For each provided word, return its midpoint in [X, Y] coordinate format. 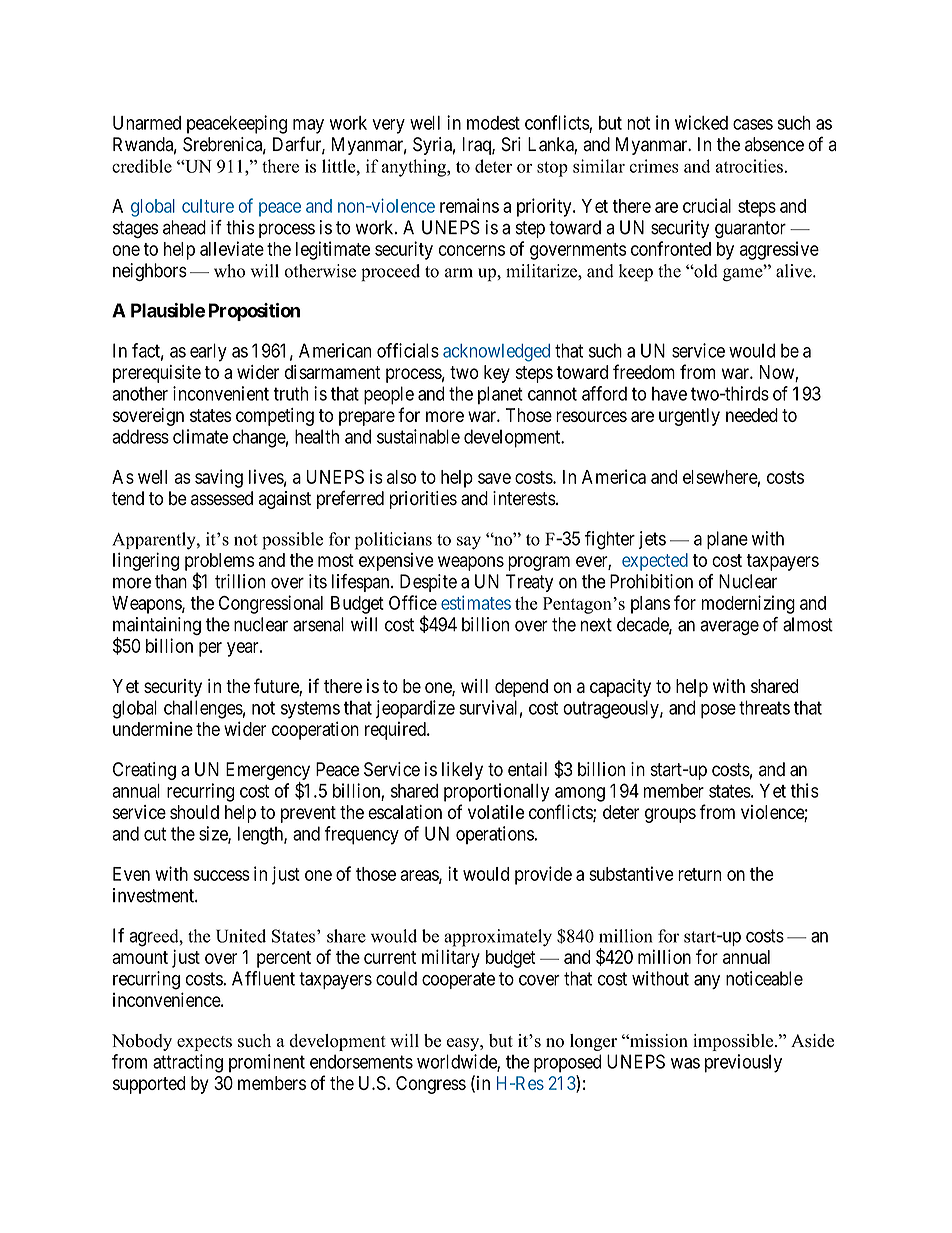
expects [204, 1043]
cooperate [458, 980]
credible [142, 166]
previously [743, 1063]
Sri [511, 144]
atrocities [749, 166]
